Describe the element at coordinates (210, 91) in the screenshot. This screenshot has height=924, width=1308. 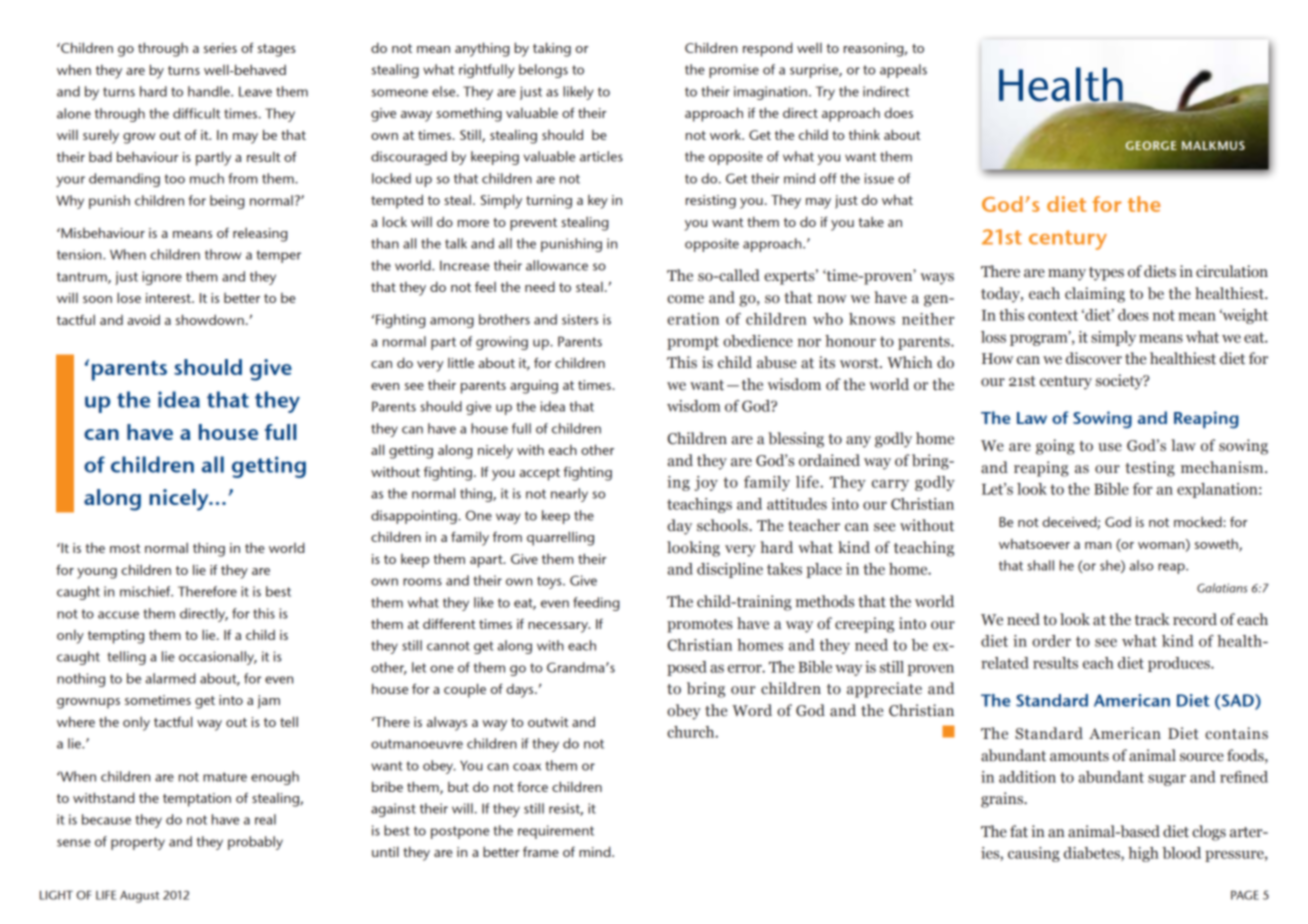
I see `handle` at that location.
